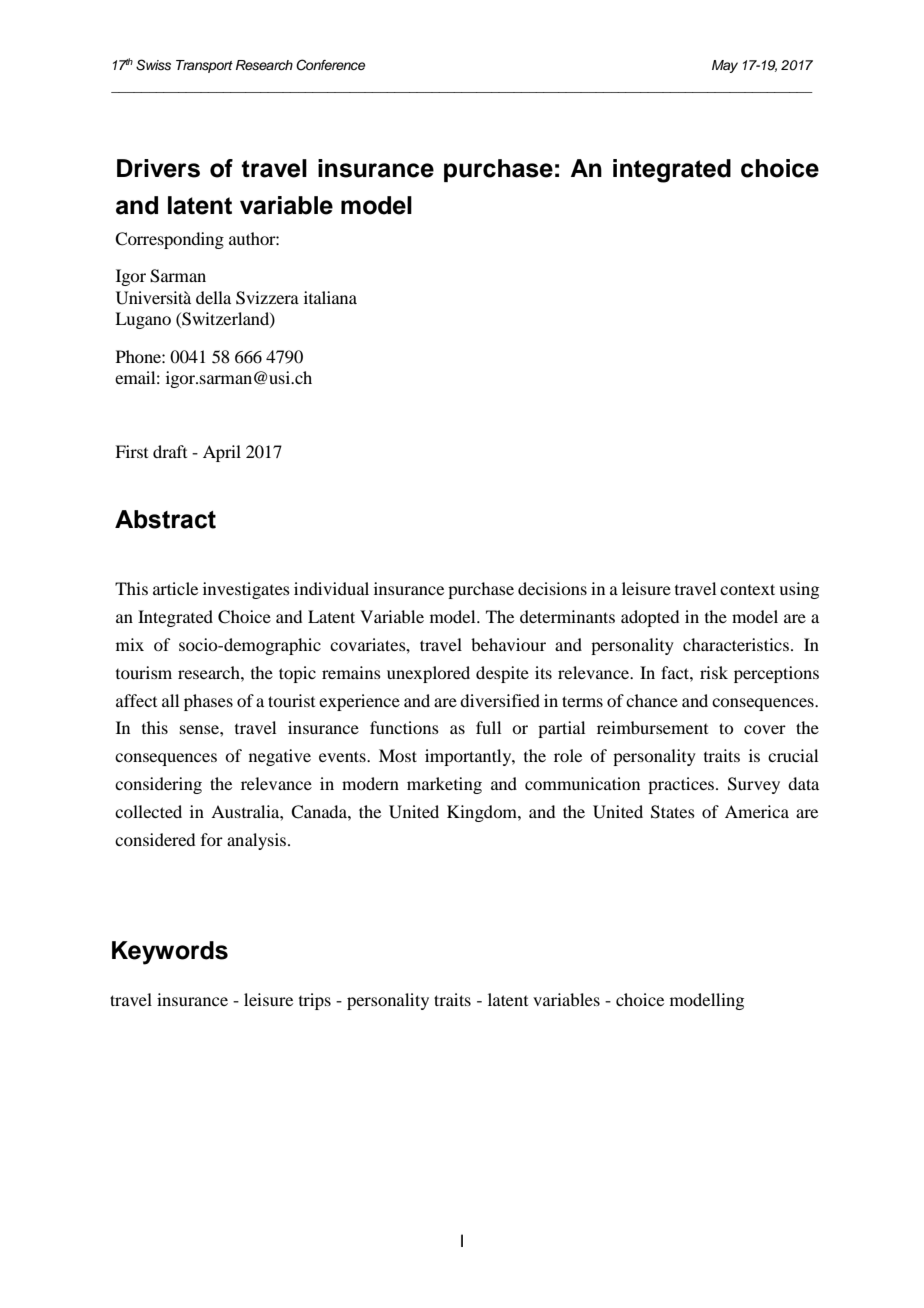  What do you see at coordinates (330, 65) in the page?
I see `Conference` at bounding box center [330, 65].
